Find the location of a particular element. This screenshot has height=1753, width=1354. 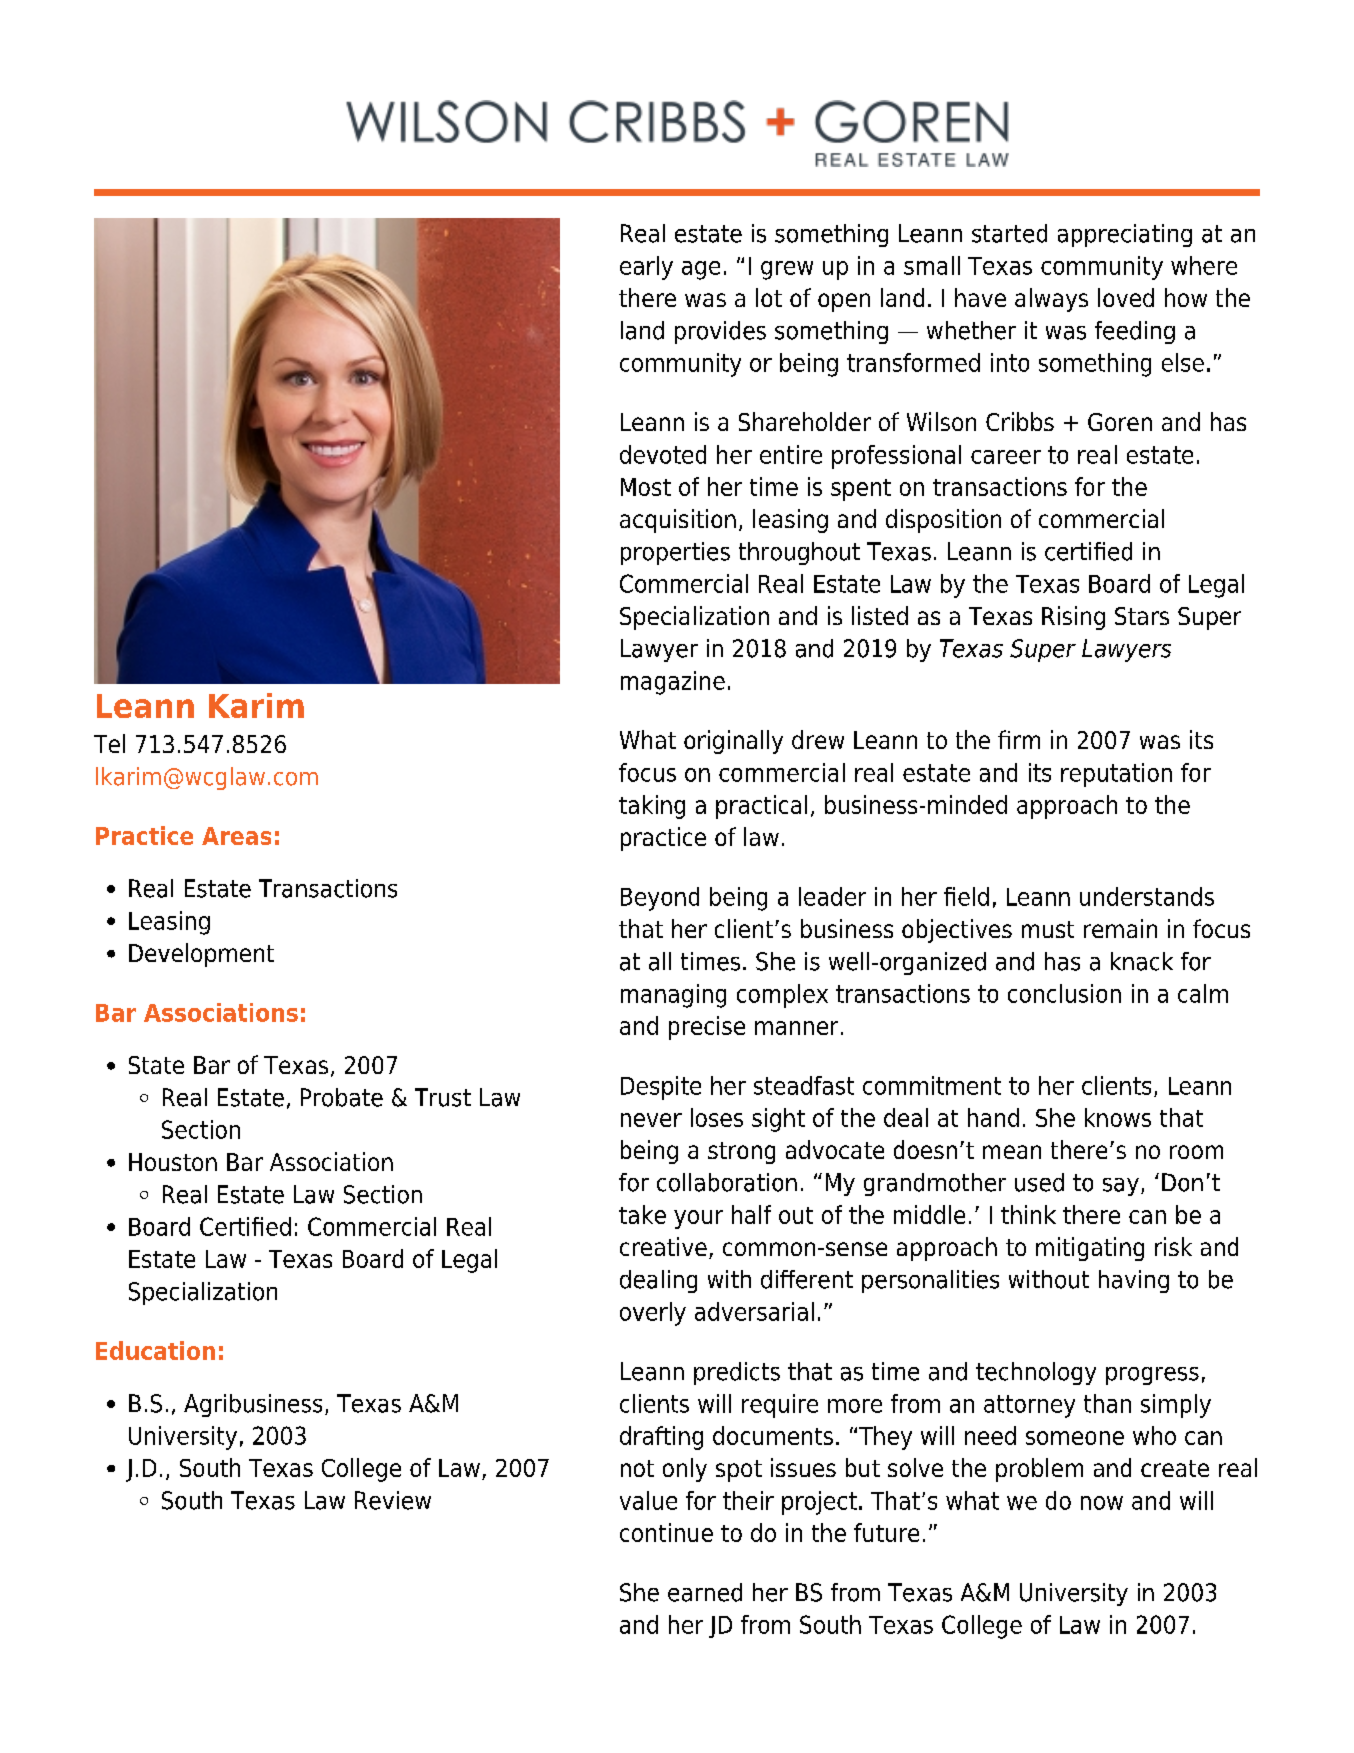

must is located at coordinates (1048, 929).
